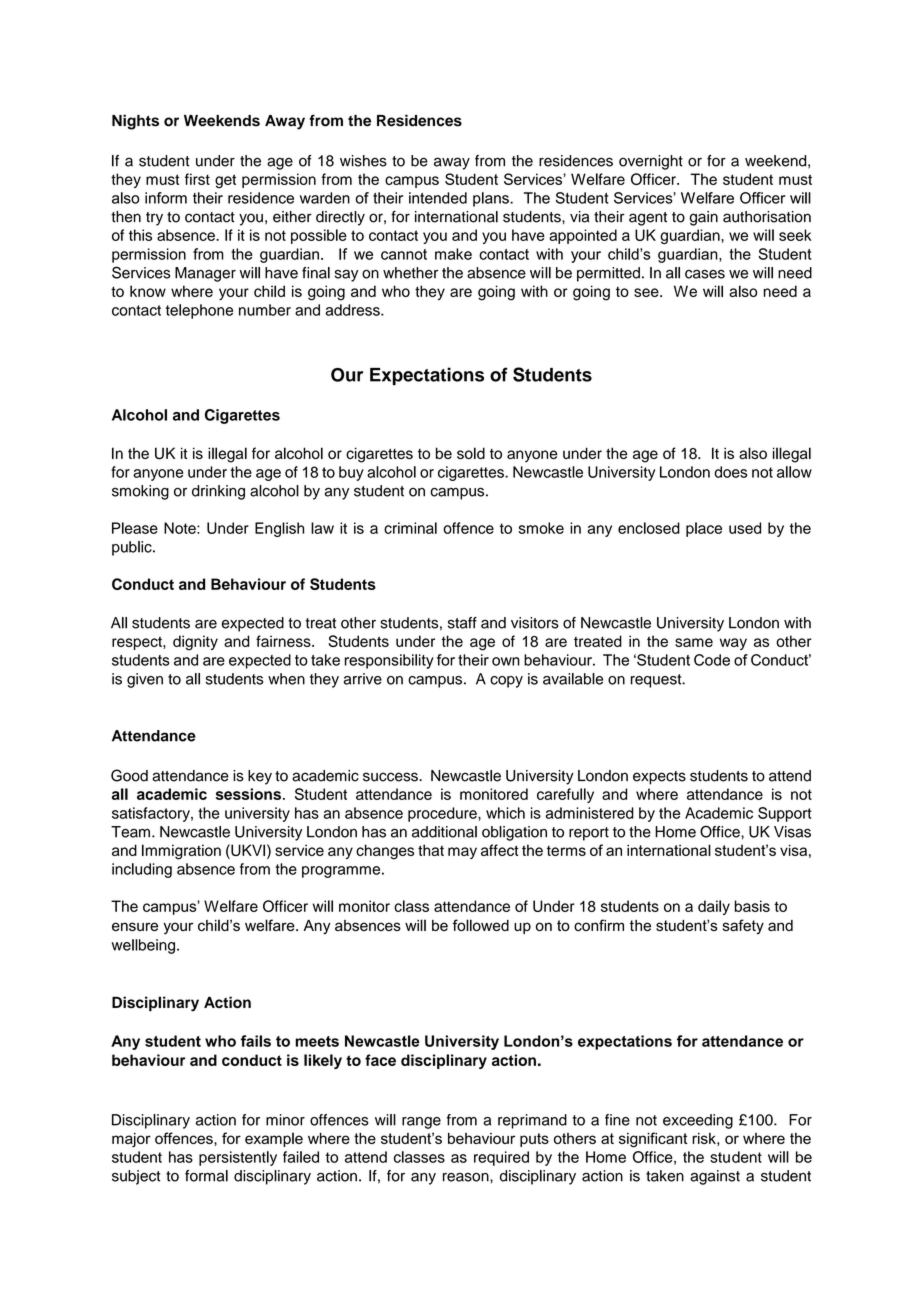 The height and width of the screenshot is (1308, 924). I want to click on daily, so click(714, 907).
